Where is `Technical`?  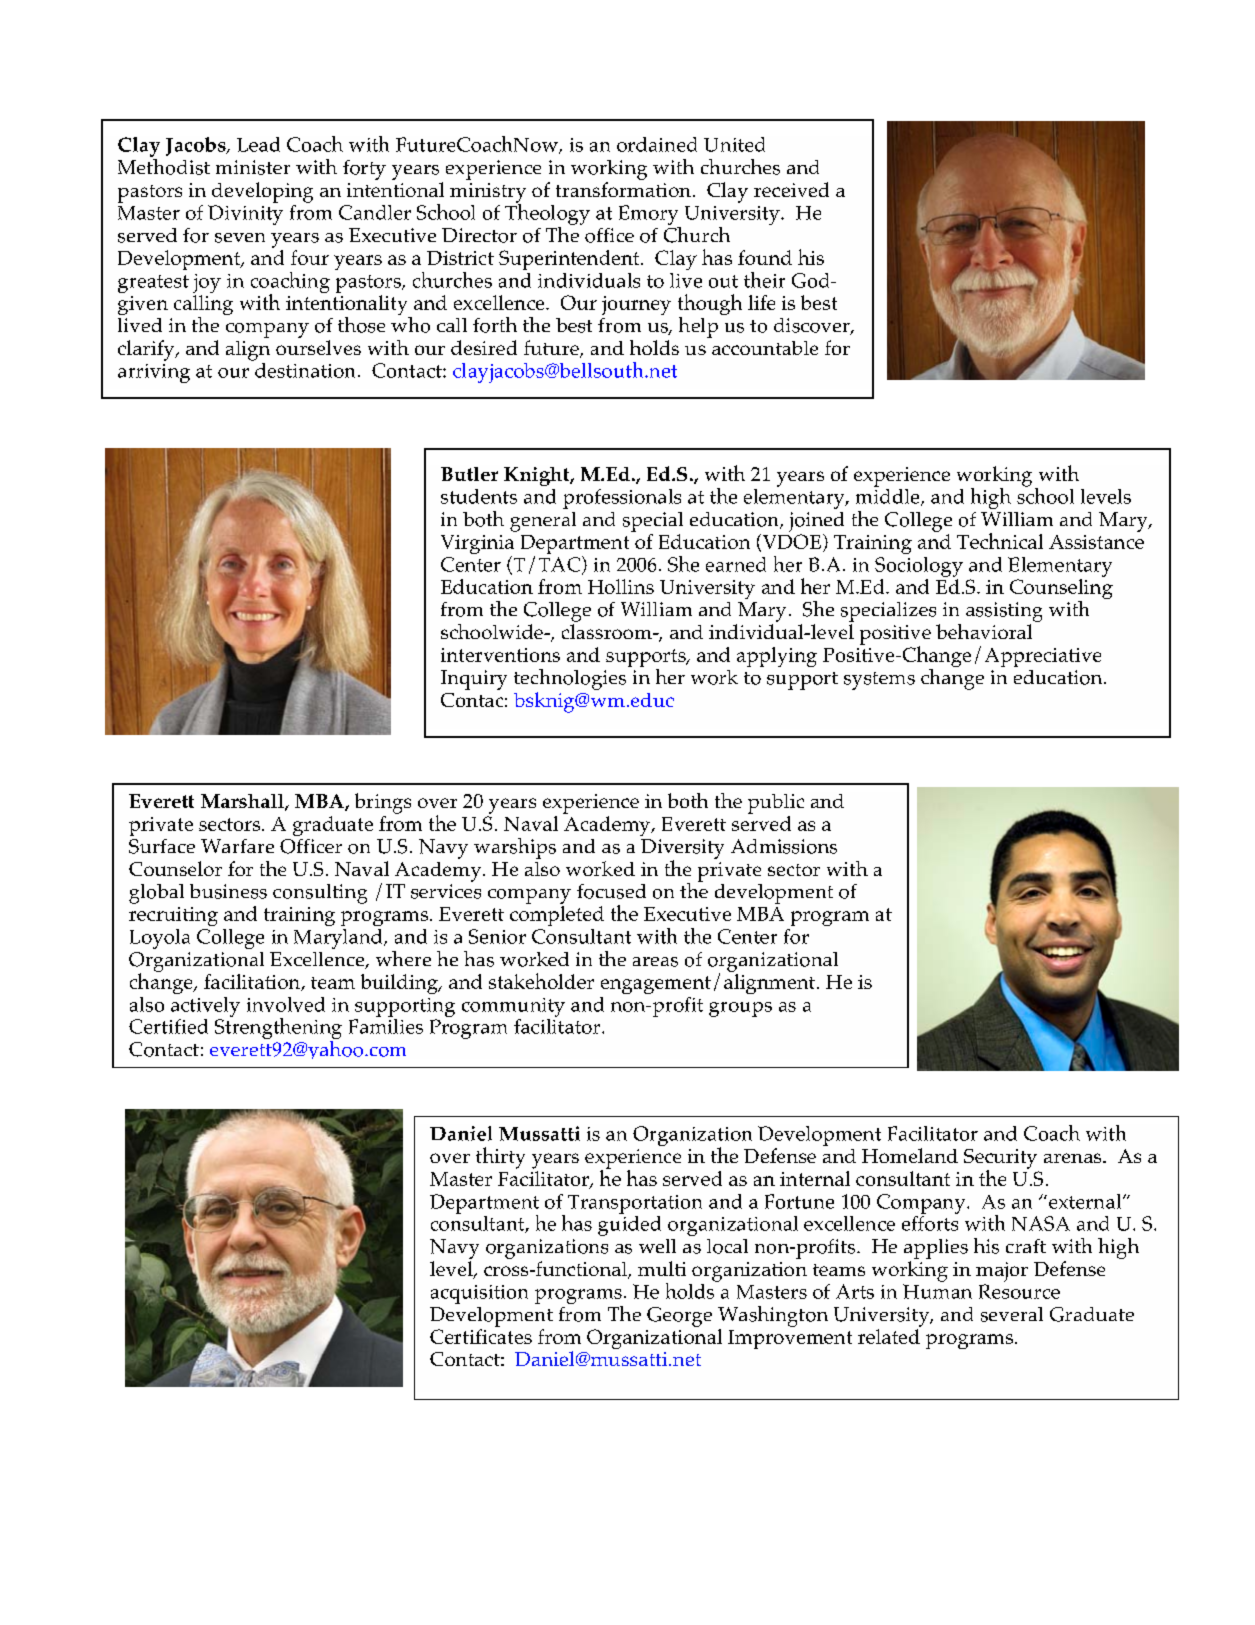
Technical is located at coordinates (1000, 541).
